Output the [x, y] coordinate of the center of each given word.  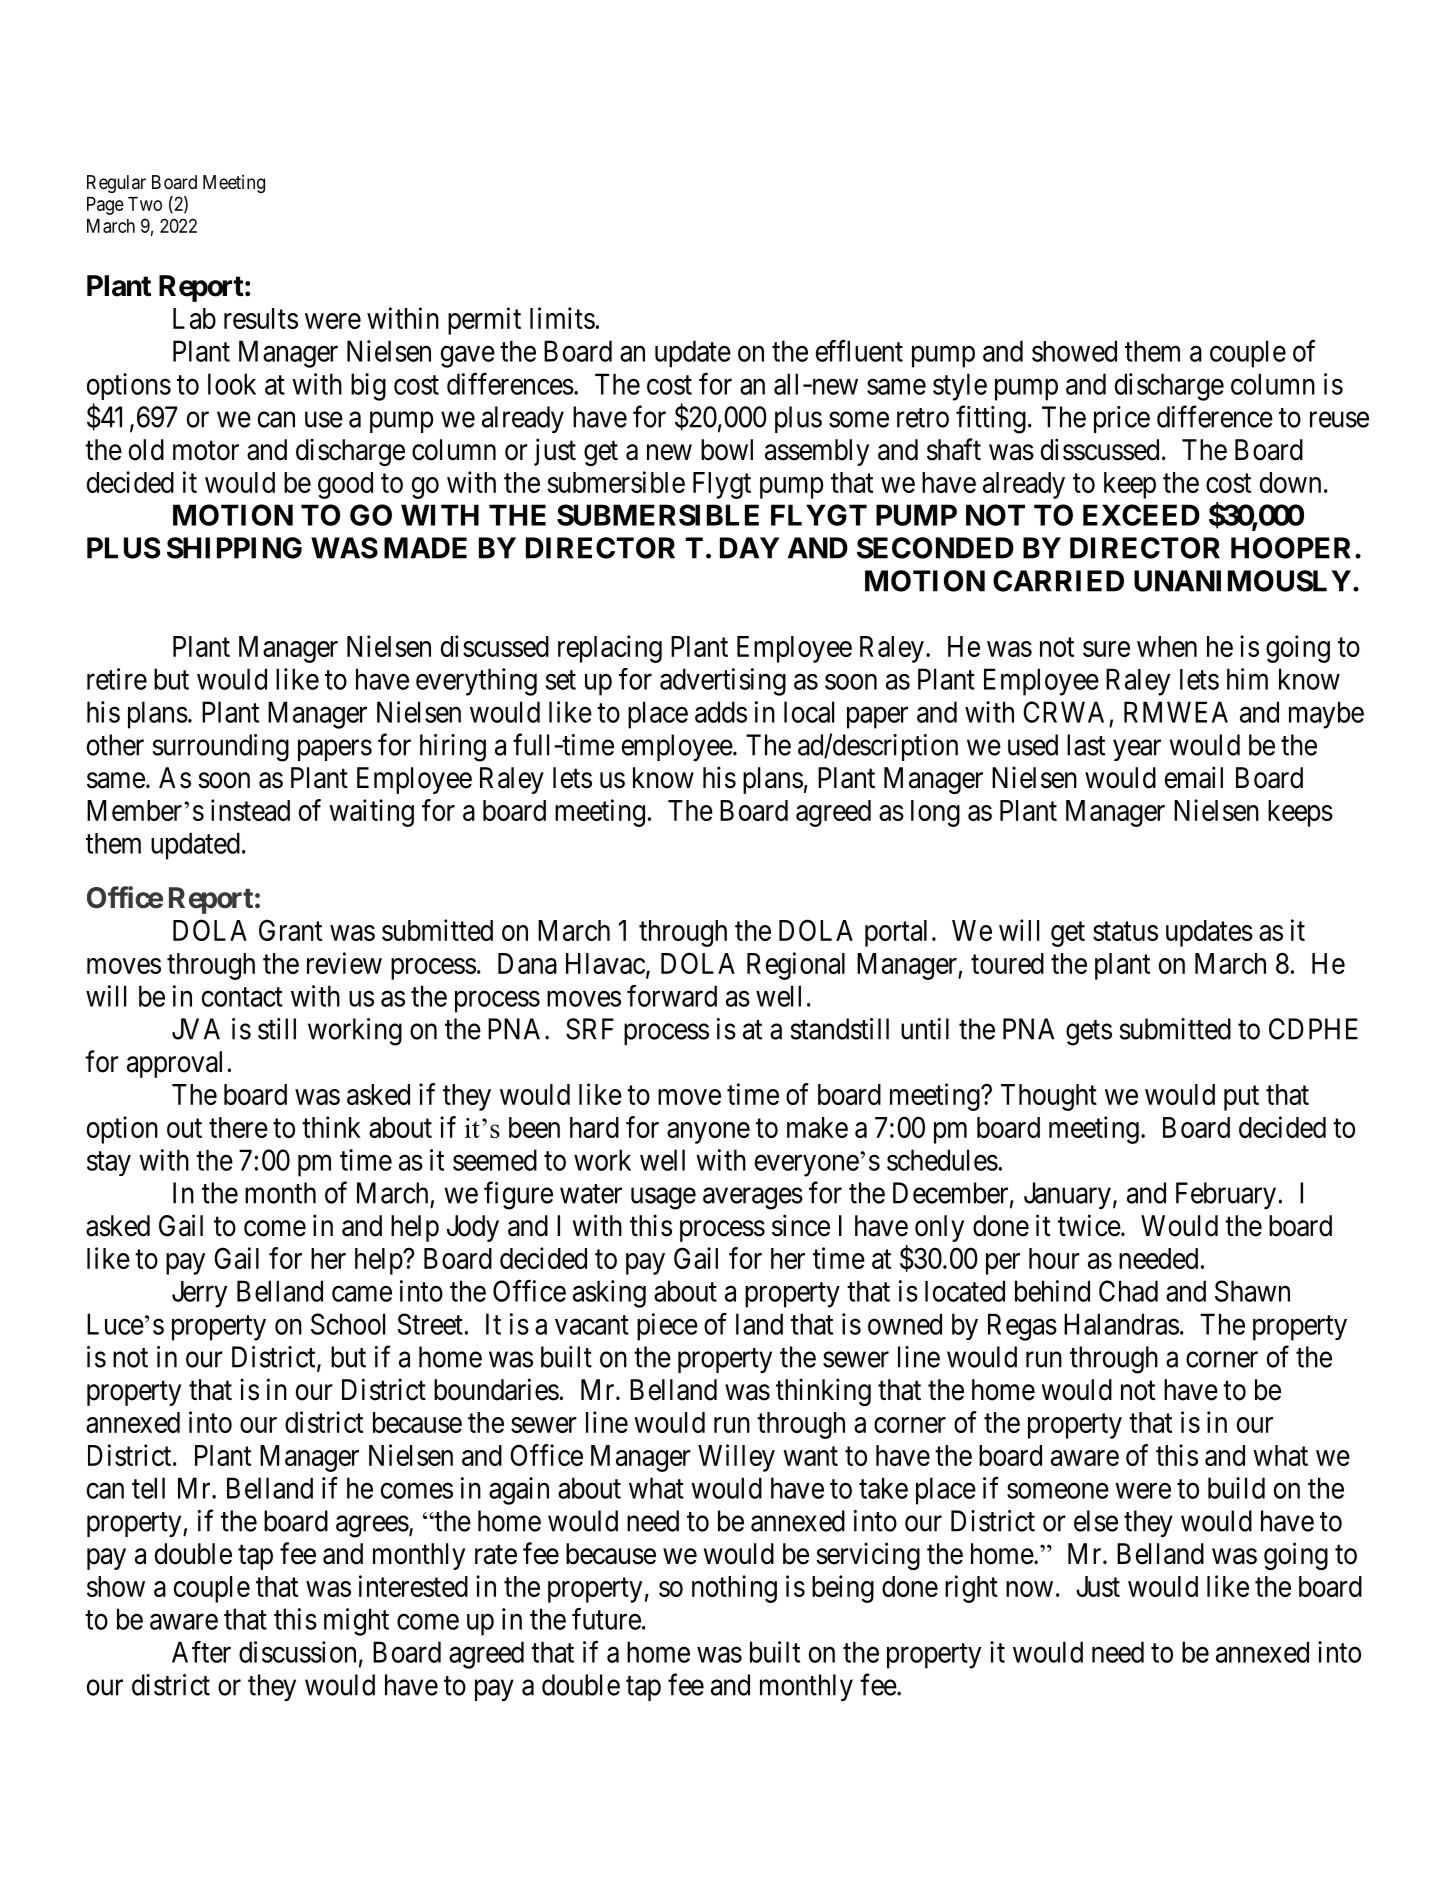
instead [250, 810]
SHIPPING [234, 548]
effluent [859, 351]
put [1241, 1098]
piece [667, 1327]
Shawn [1252, 1291]
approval [174, 1064]
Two [145, 204]
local [809, 712]
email [1194, 777]
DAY [749, 548]
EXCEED [1141, 515]
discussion [297, 1652]
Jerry [199, 1294]
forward [672, 996]
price [1122, 419]
